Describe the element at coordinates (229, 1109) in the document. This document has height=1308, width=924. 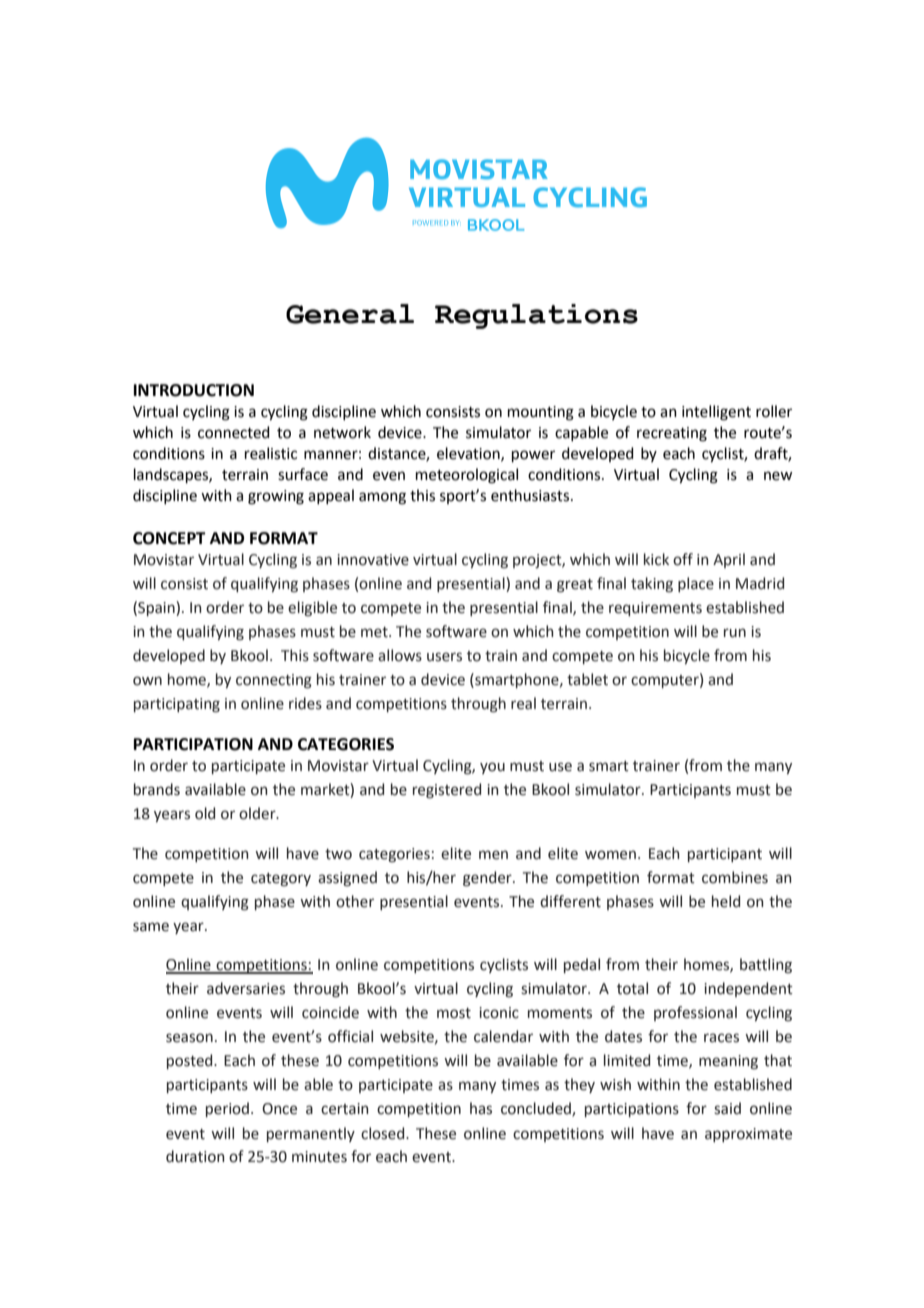
I see `period` at that location.
